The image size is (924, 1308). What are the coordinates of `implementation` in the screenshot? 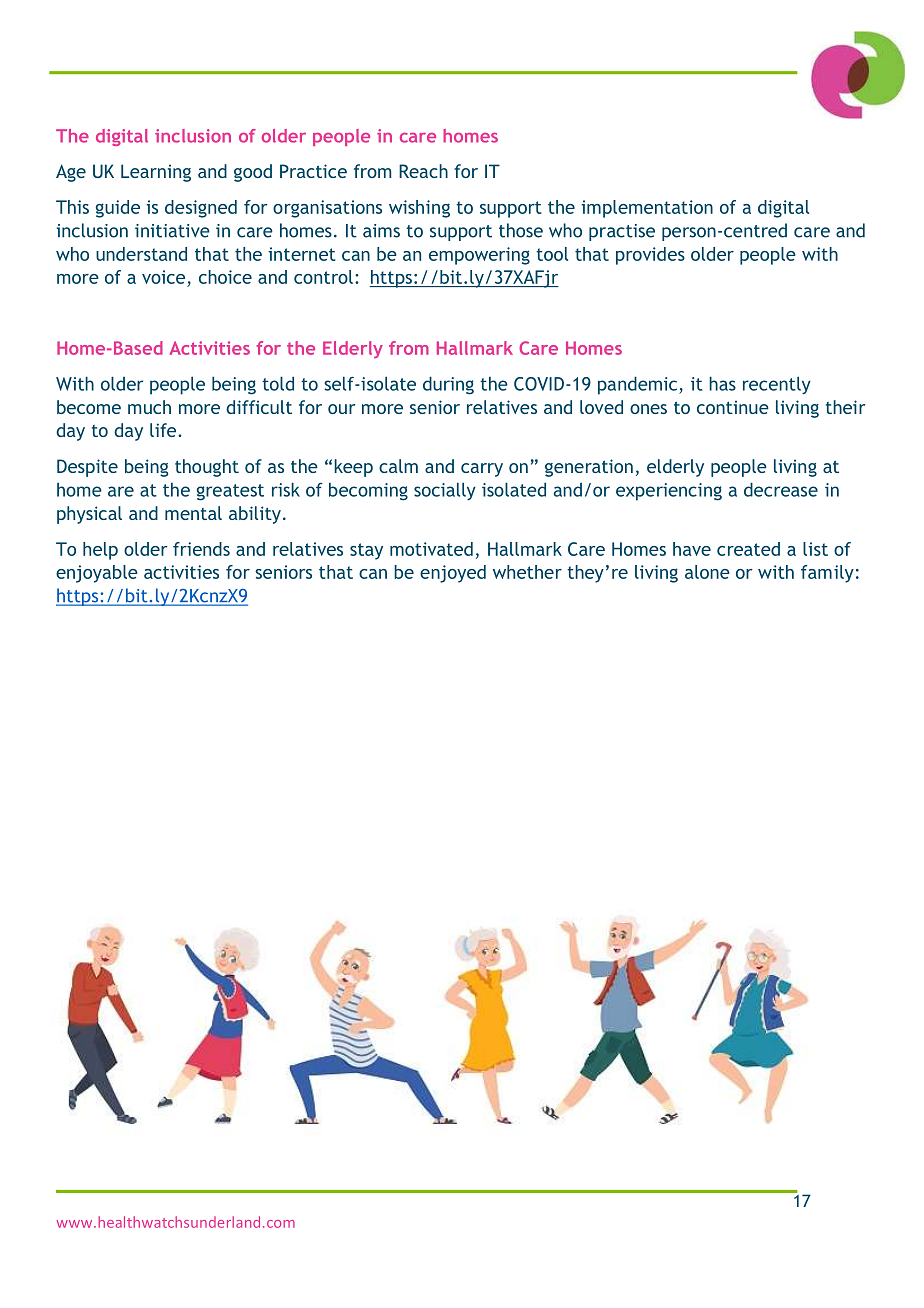 It's located at (647, 209).
